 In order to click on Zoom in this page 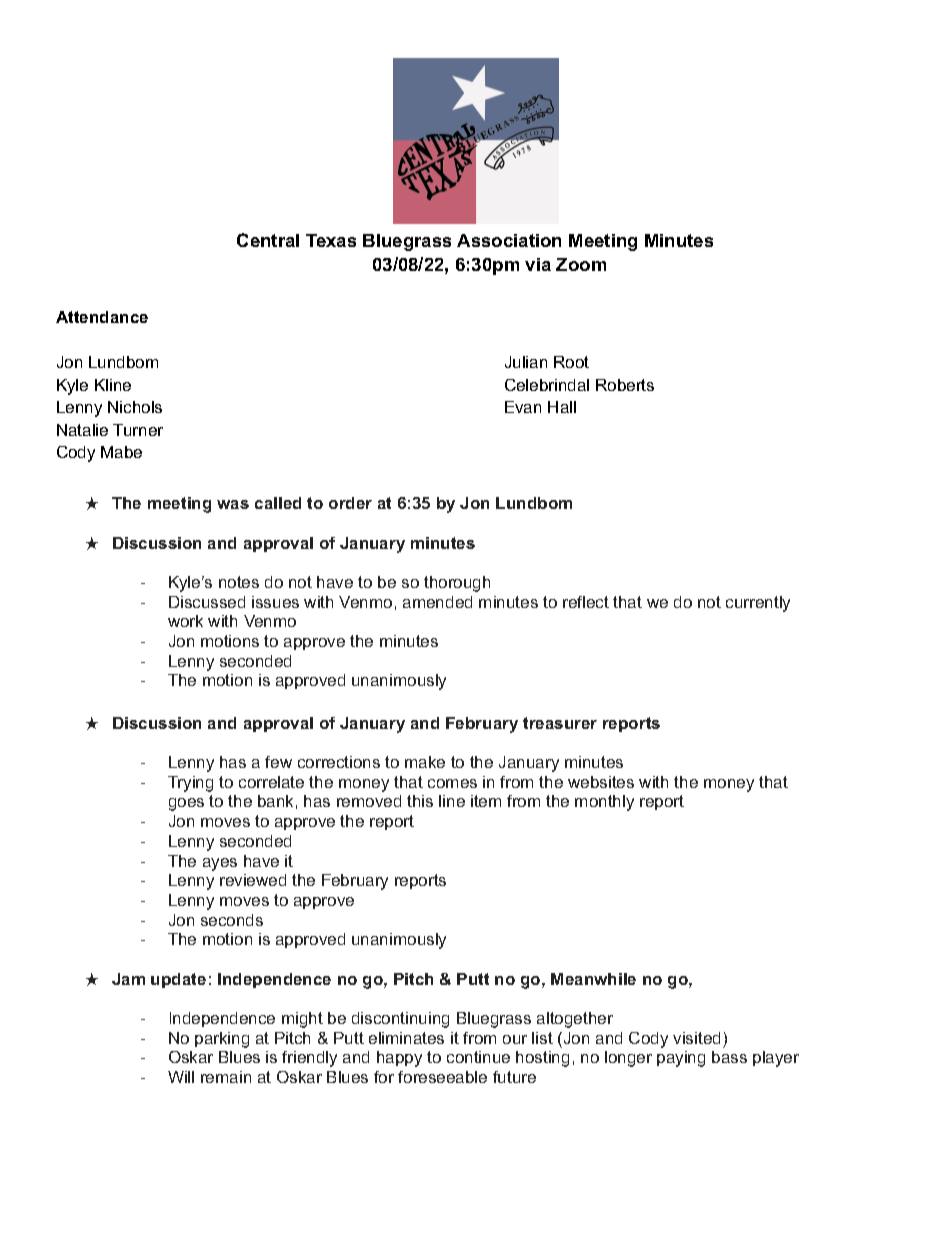, I will do `click(581, 264)`.
